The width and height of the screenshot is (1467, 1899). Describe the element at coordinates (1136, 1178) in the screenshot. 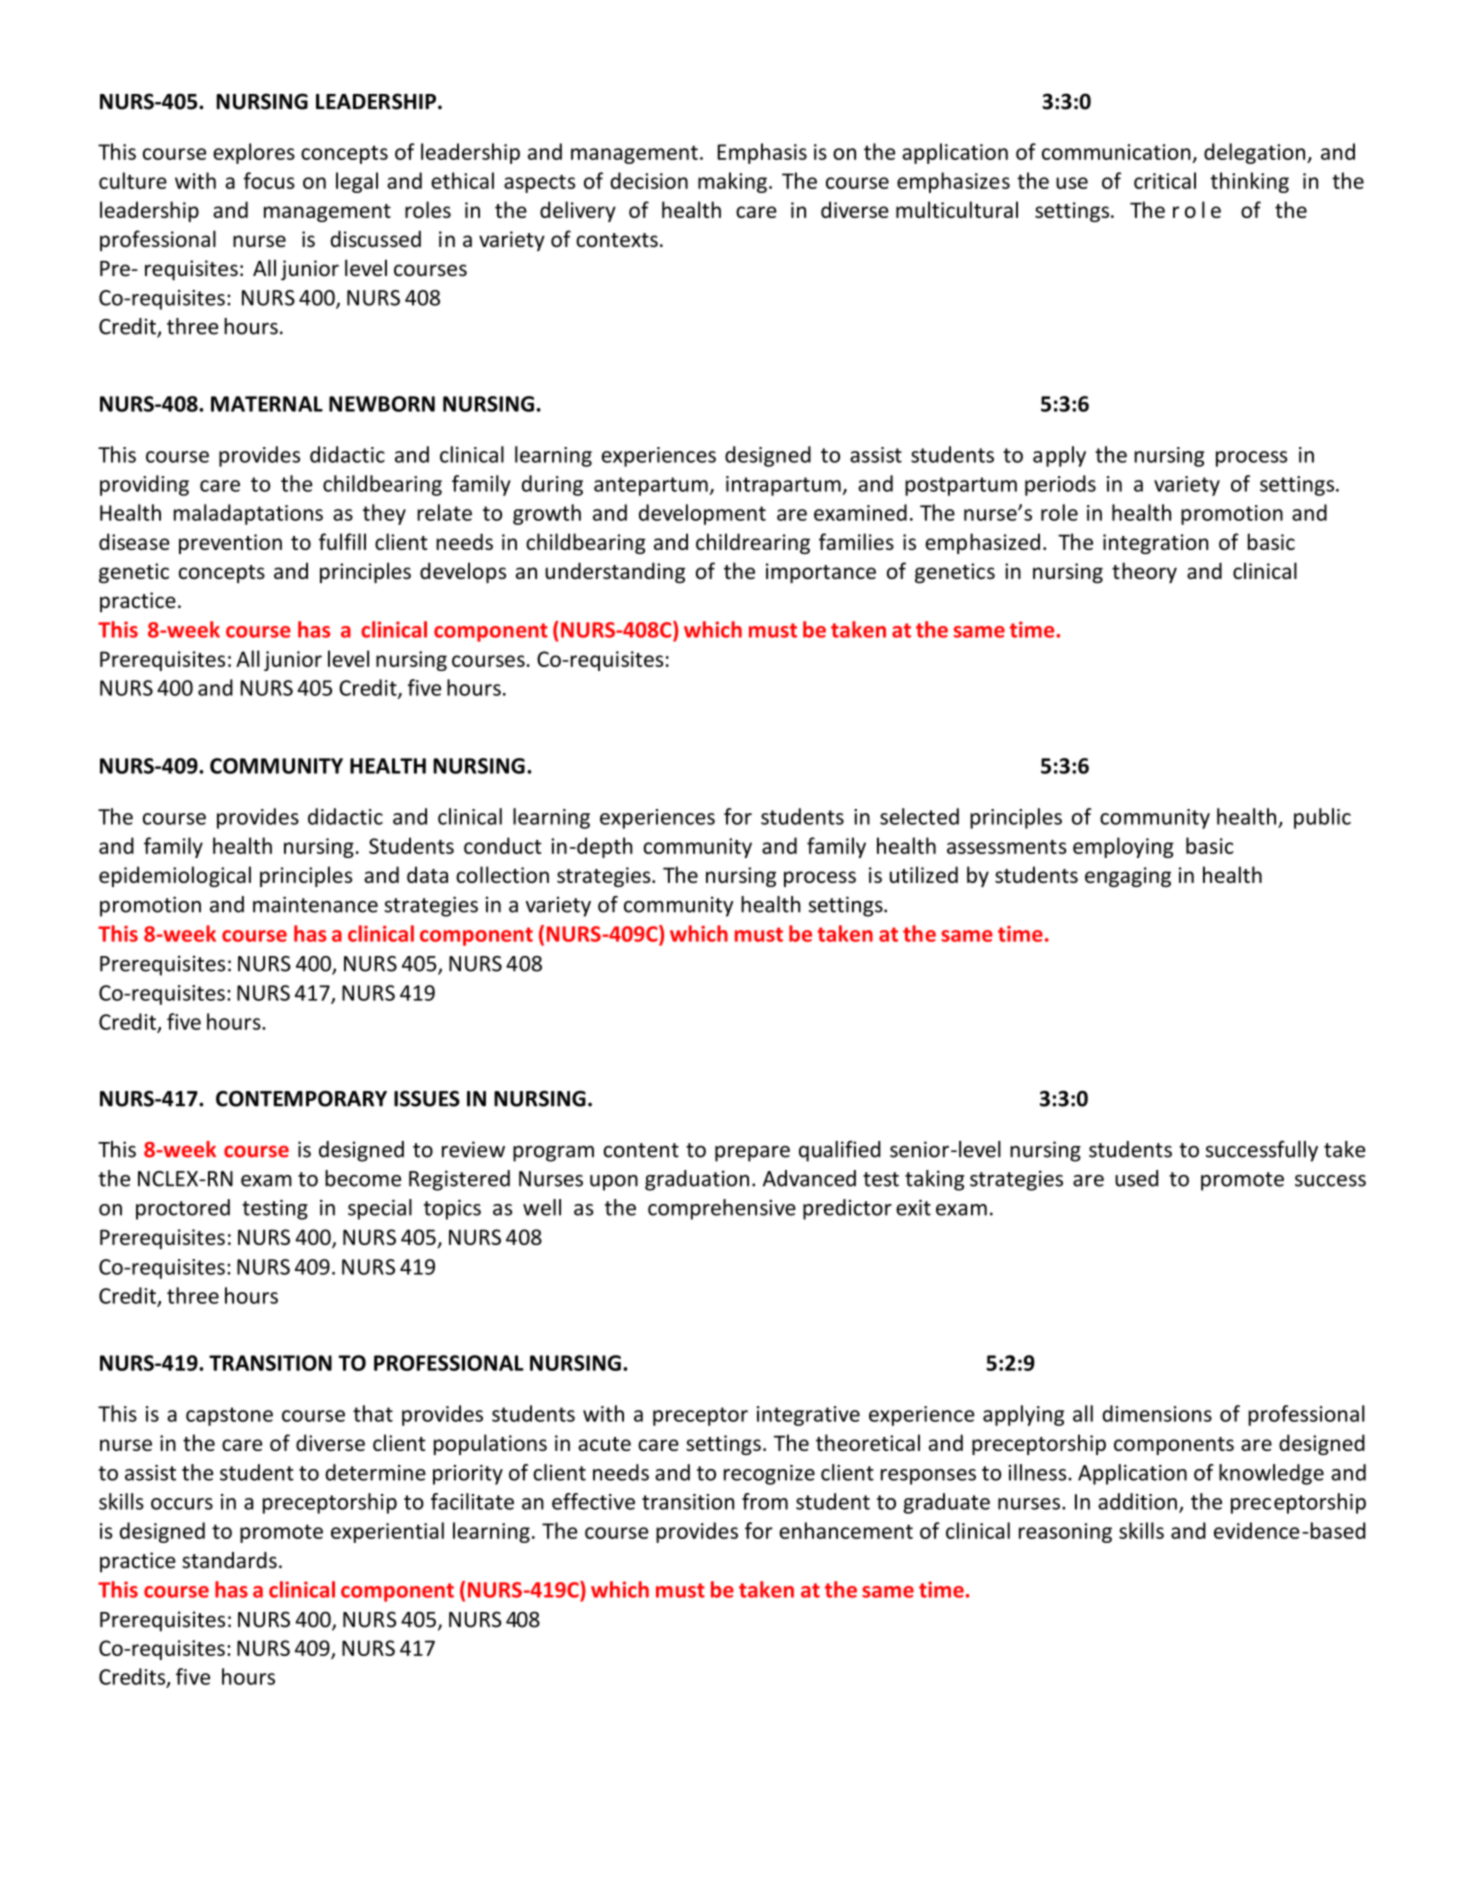

I see `used` at that location.
